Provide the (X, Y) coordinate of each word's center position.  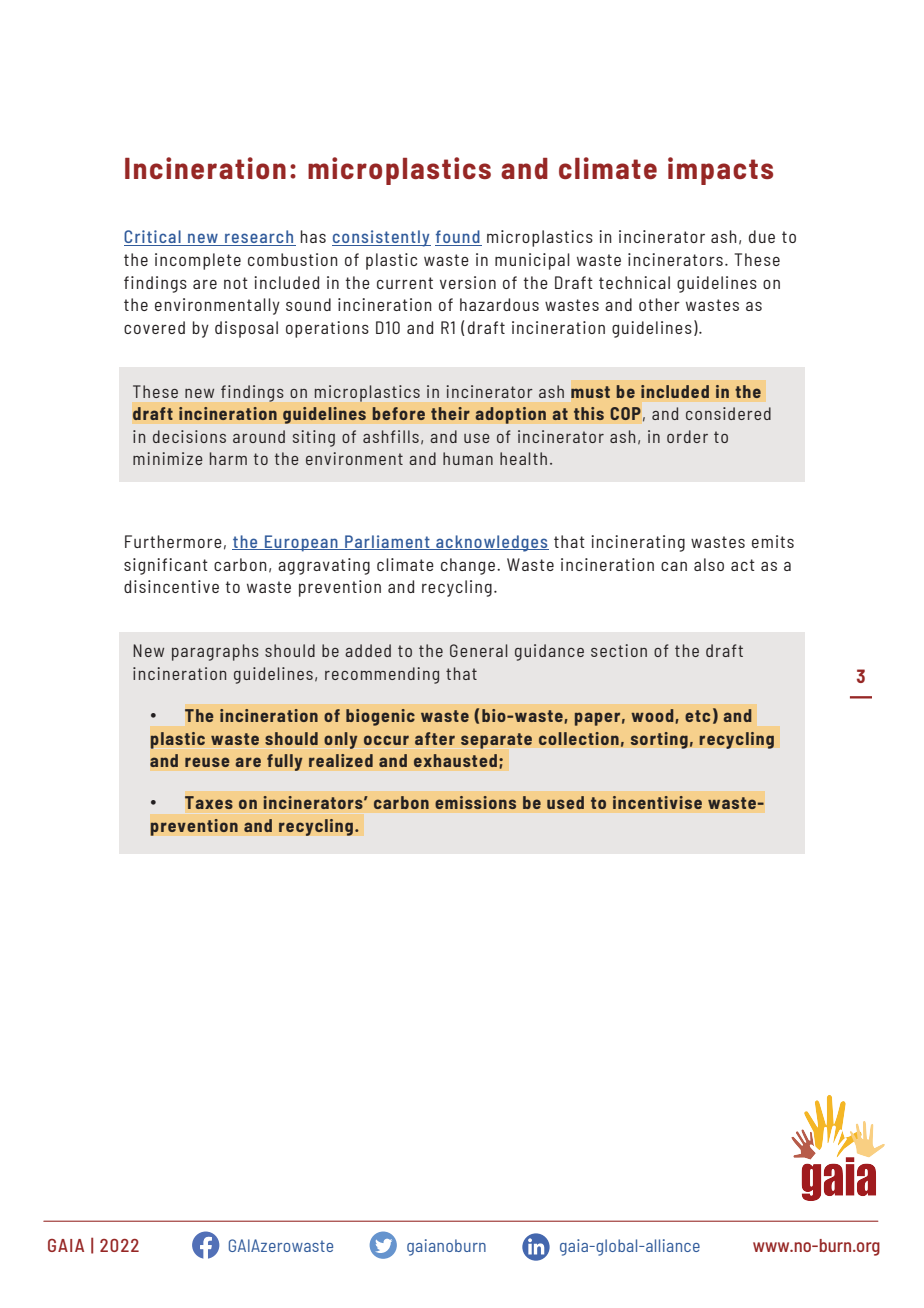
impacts (720, 171)
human (468, 458)
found (458, 238)
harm (228, 458)
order (687, 436)
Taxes (209, 802)
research (259, 238)
